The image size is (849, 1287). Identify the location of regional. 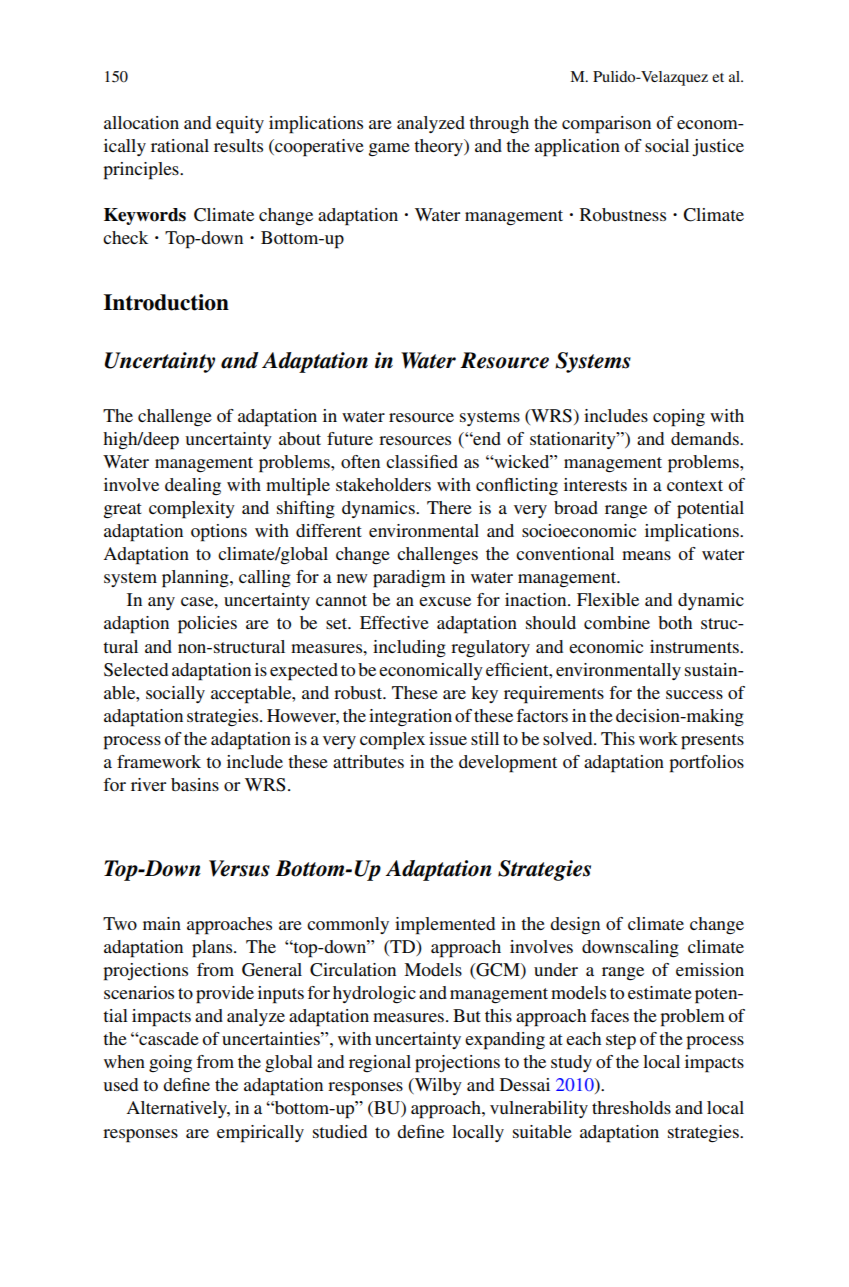
(380, 1063).
